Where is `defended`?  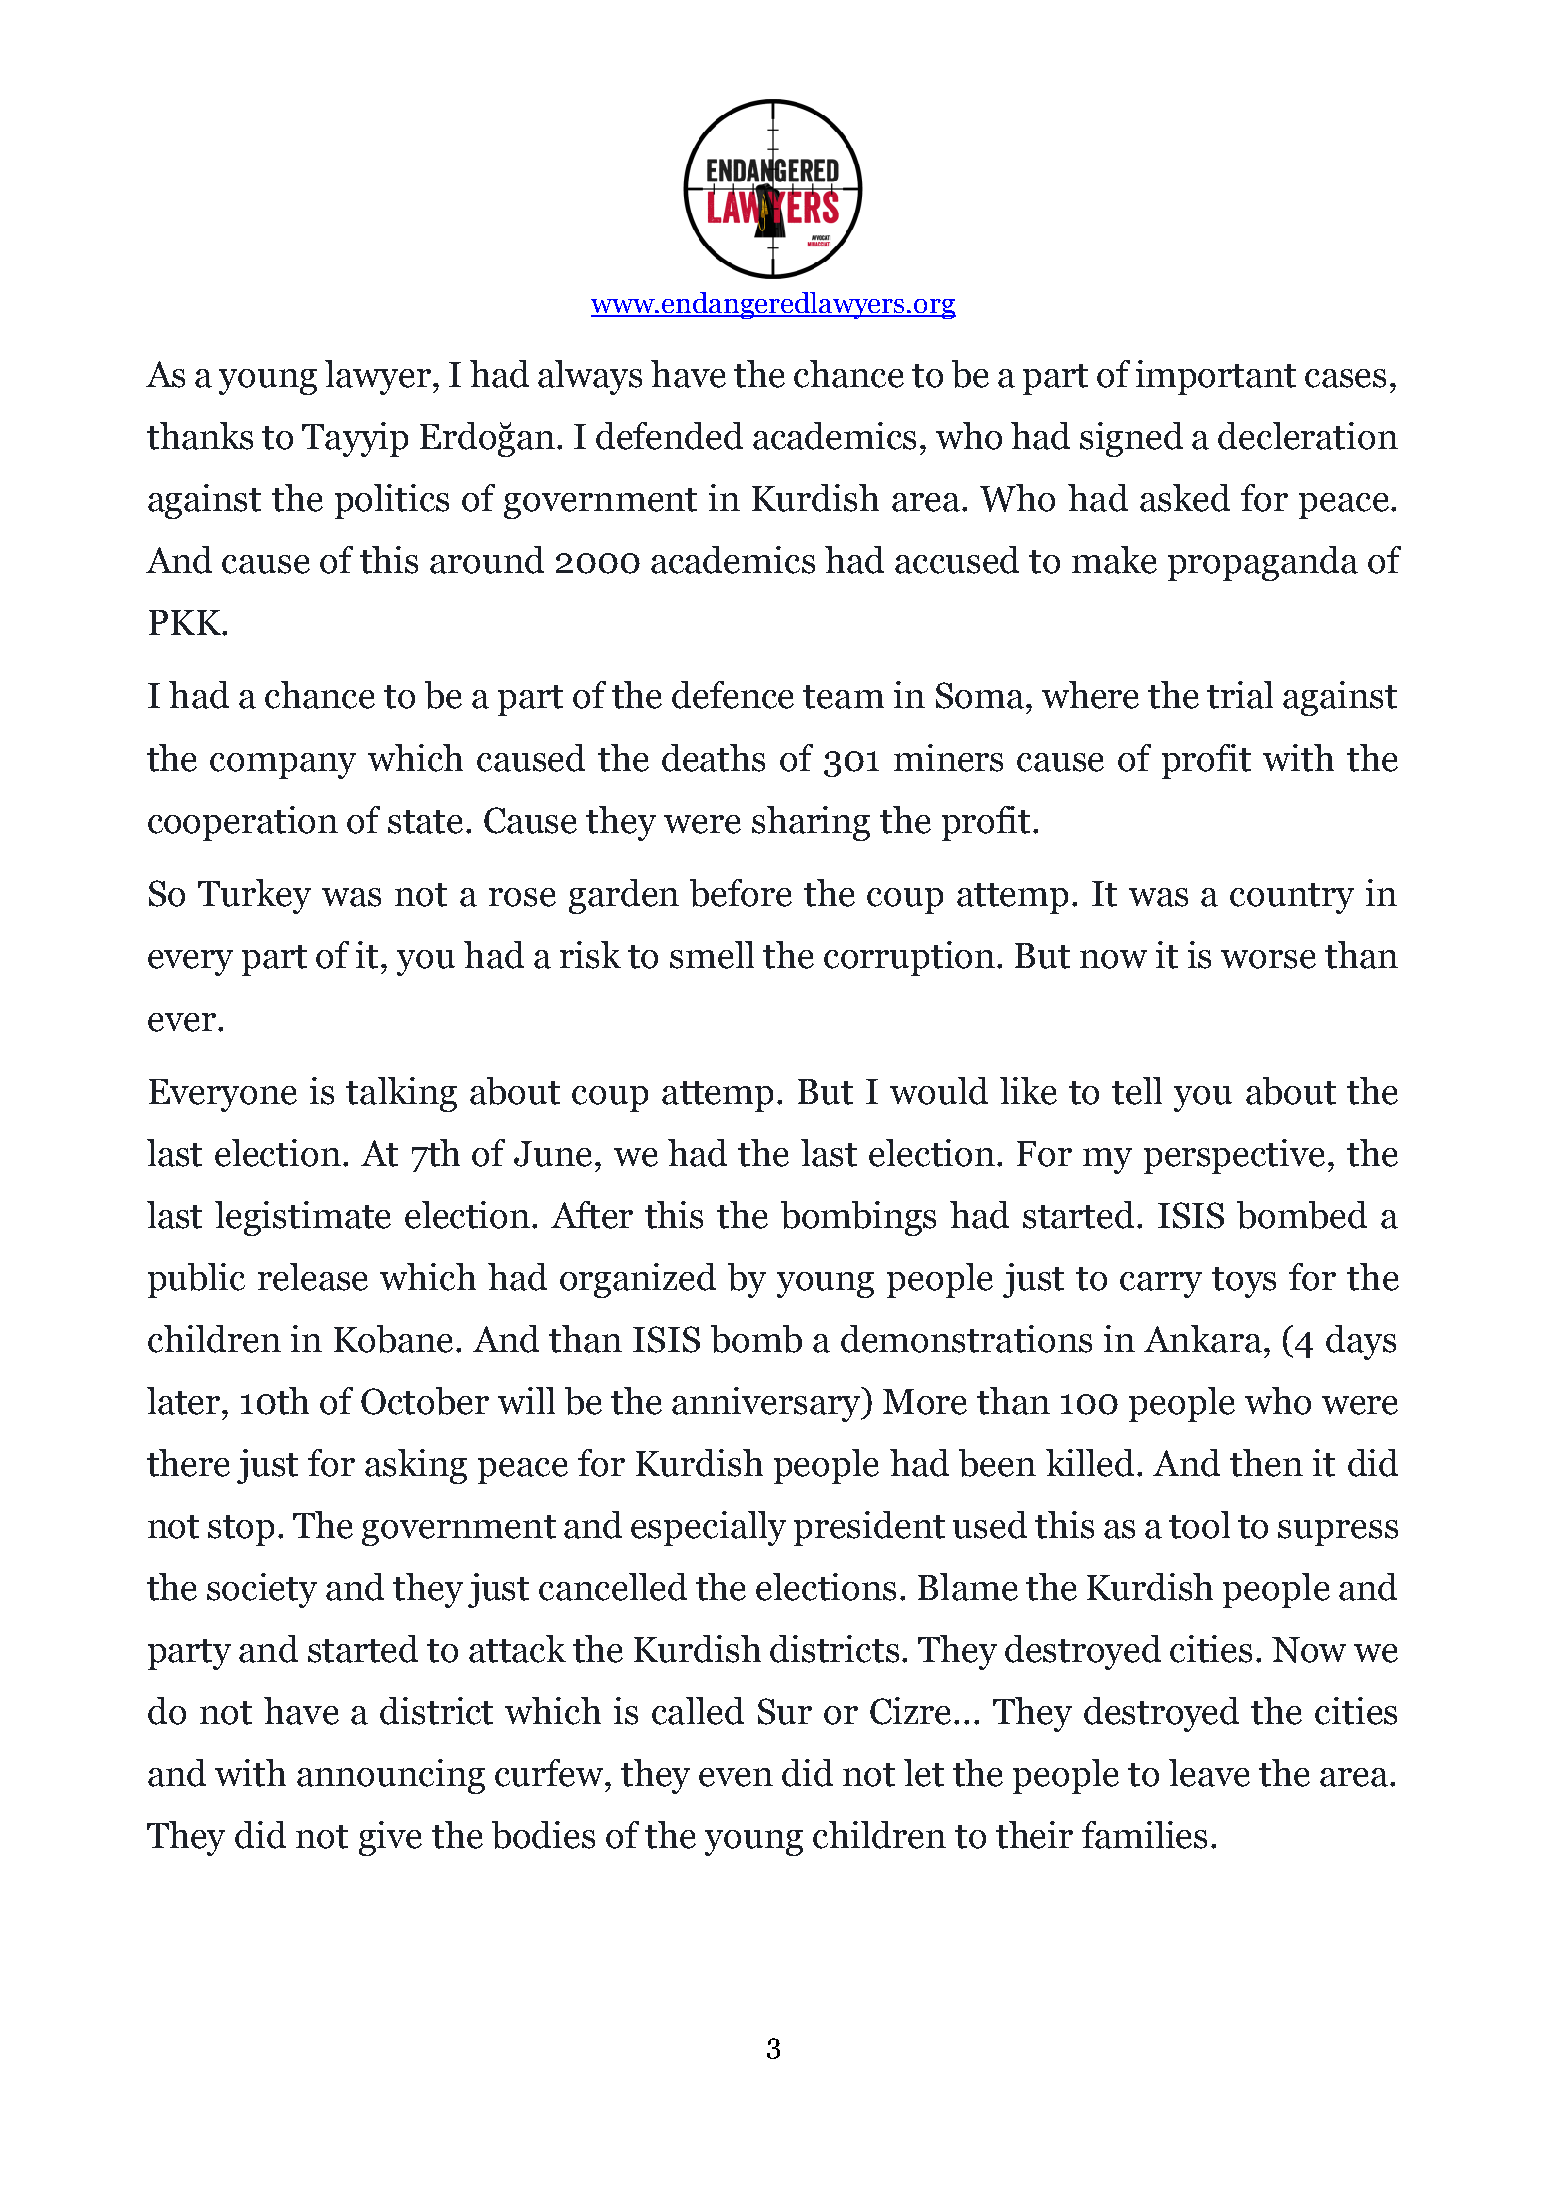 defended is located at coordinates (669, 436).
